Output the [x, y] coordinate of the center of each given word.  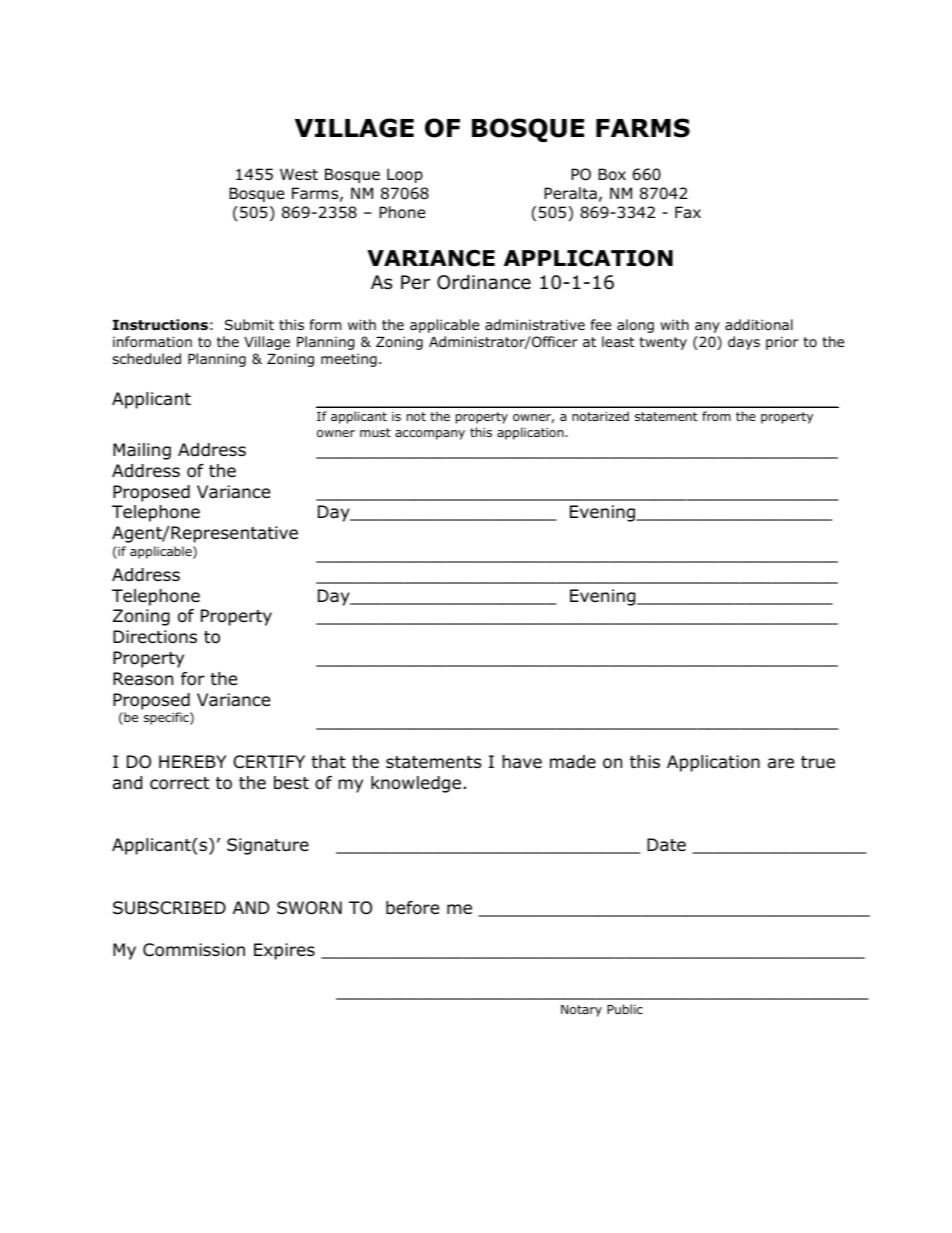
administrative [535, 324]
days [744, 343]
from [716, 416]
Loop [405, 175]
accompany [430, 435]
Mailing [142, 451]
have [522, 761]
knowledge [416, 784]
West [299, 174]
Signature [268, 846]
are [781, 763]
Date [666, 845]
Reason [143, 679]
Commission [194, 950]
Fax [688, 212]
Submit [249, 324]
